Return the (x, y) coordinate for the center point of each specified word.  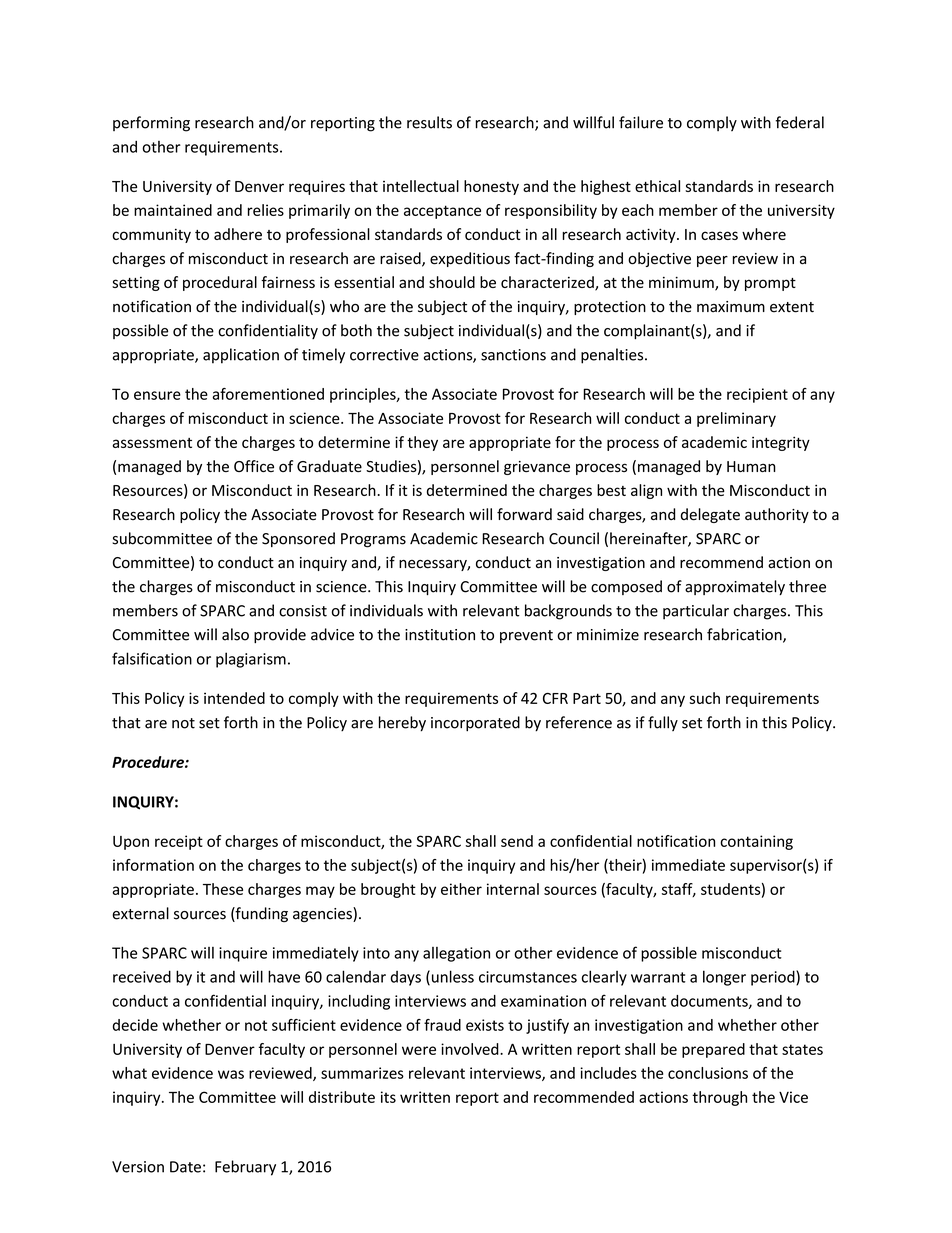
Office (254, 466)
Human (751, 466)
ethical (657, 186)
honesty (491, 187)
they (422, 443)
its (388, 1097)
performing (151, 124)
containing (756, 842)
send (517, 841)
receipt (179, 842)
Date (185, 1167)
